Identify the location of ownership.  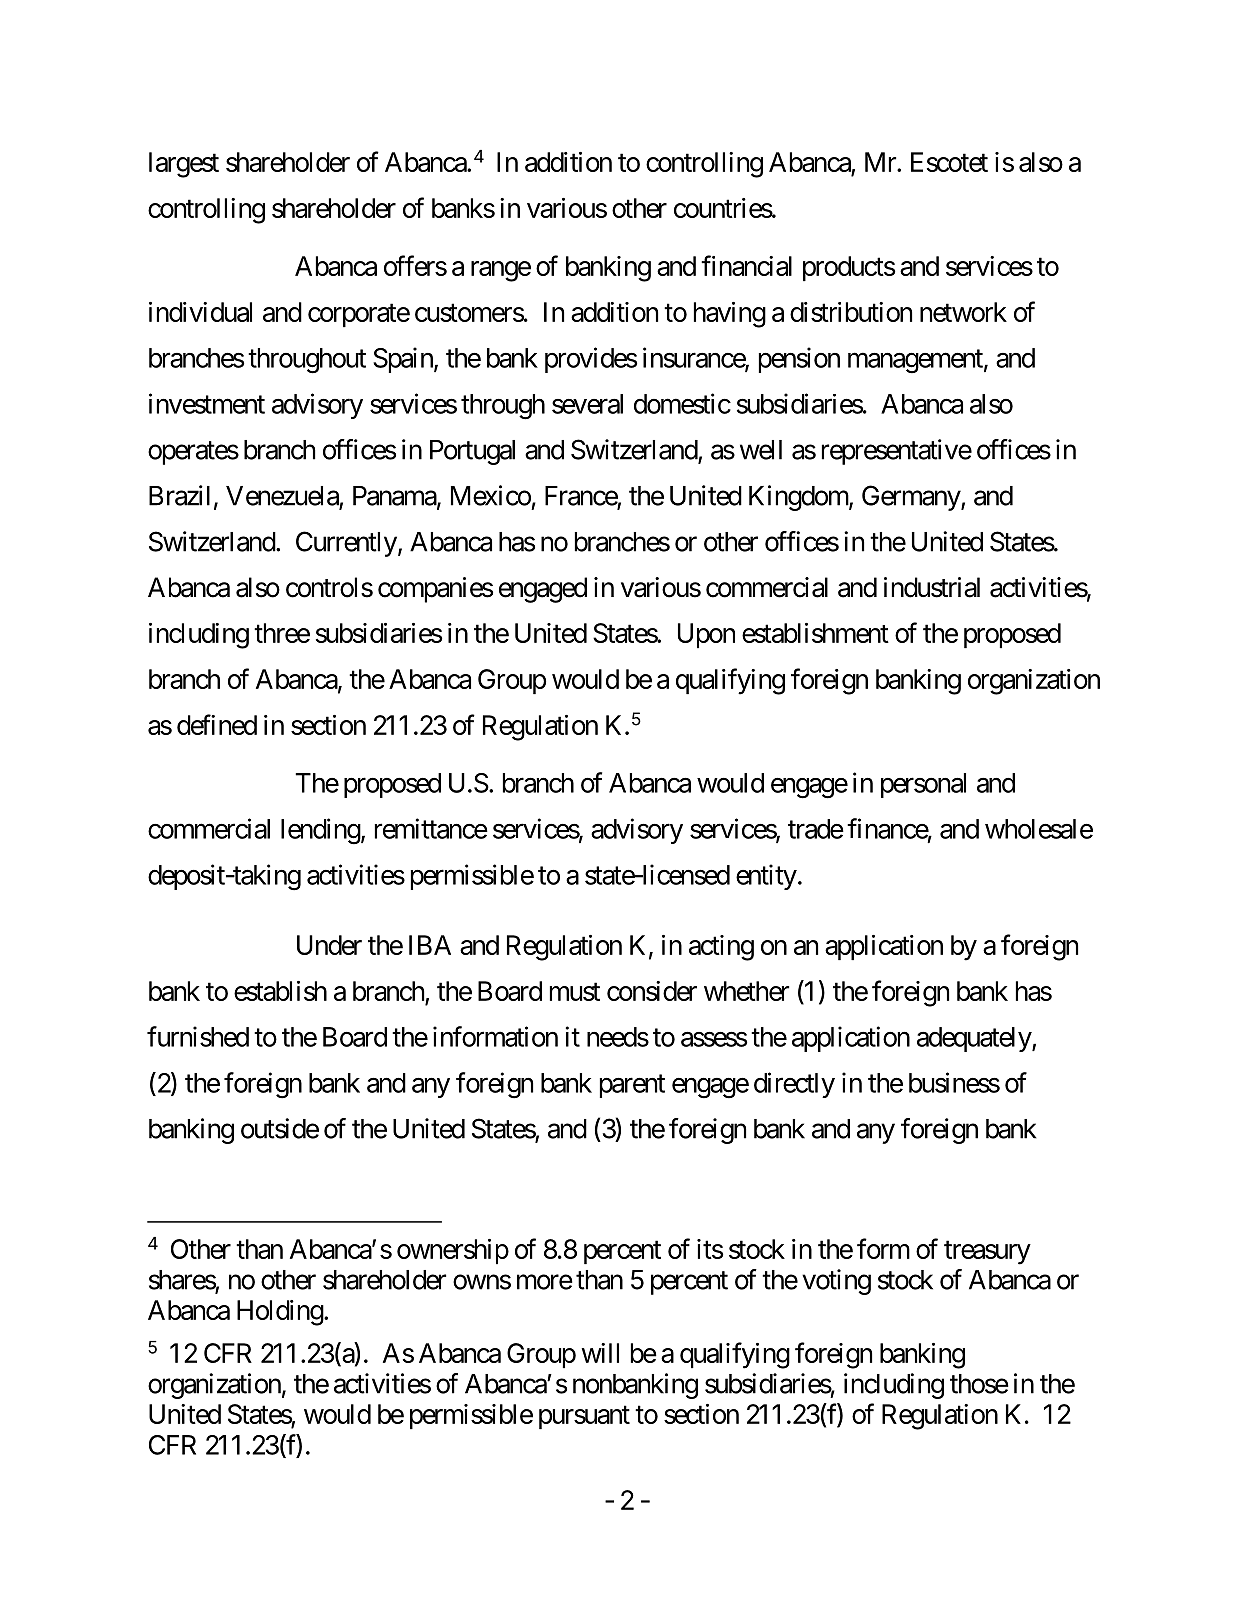
(453, 1251).
